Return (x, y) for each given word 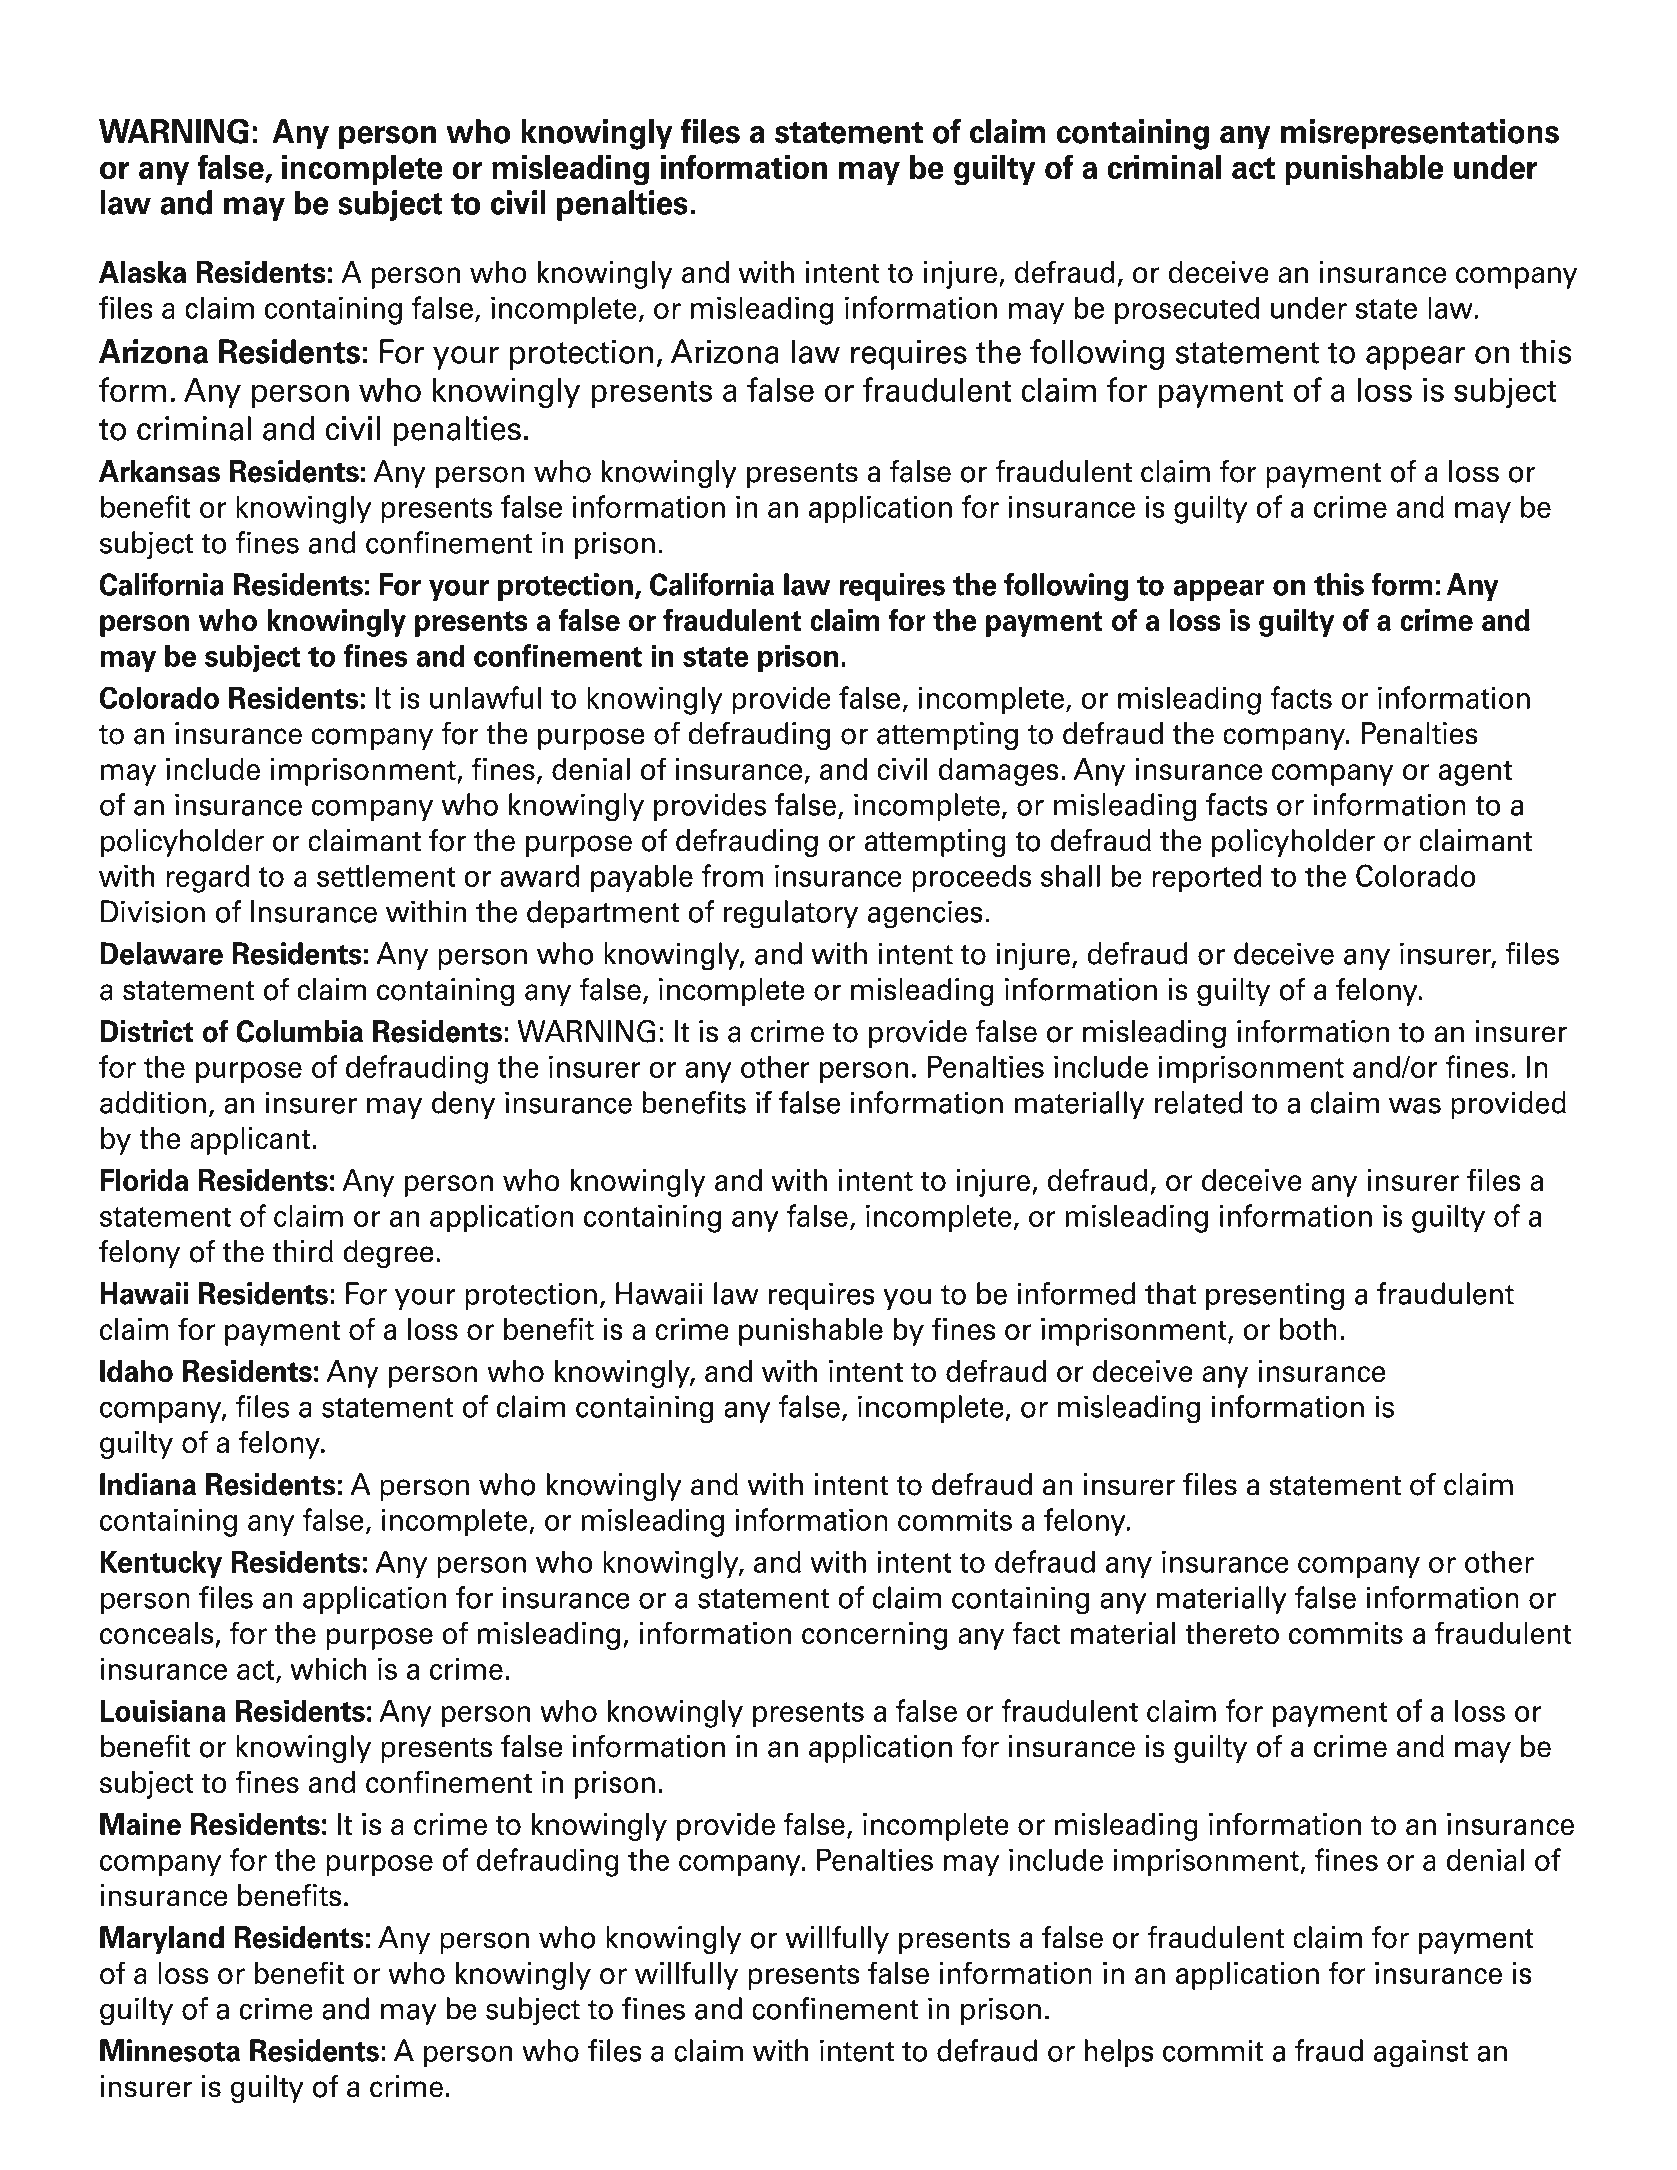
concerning (874, 1636)
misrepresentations (1420, 134)
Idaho (136, 1371)
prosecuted (1187, 310)
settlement (386, 875)
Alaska (142, 272)
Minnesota (170, 2050)
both (1308, 1329)
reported (1207, 878)
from (732, 875)
